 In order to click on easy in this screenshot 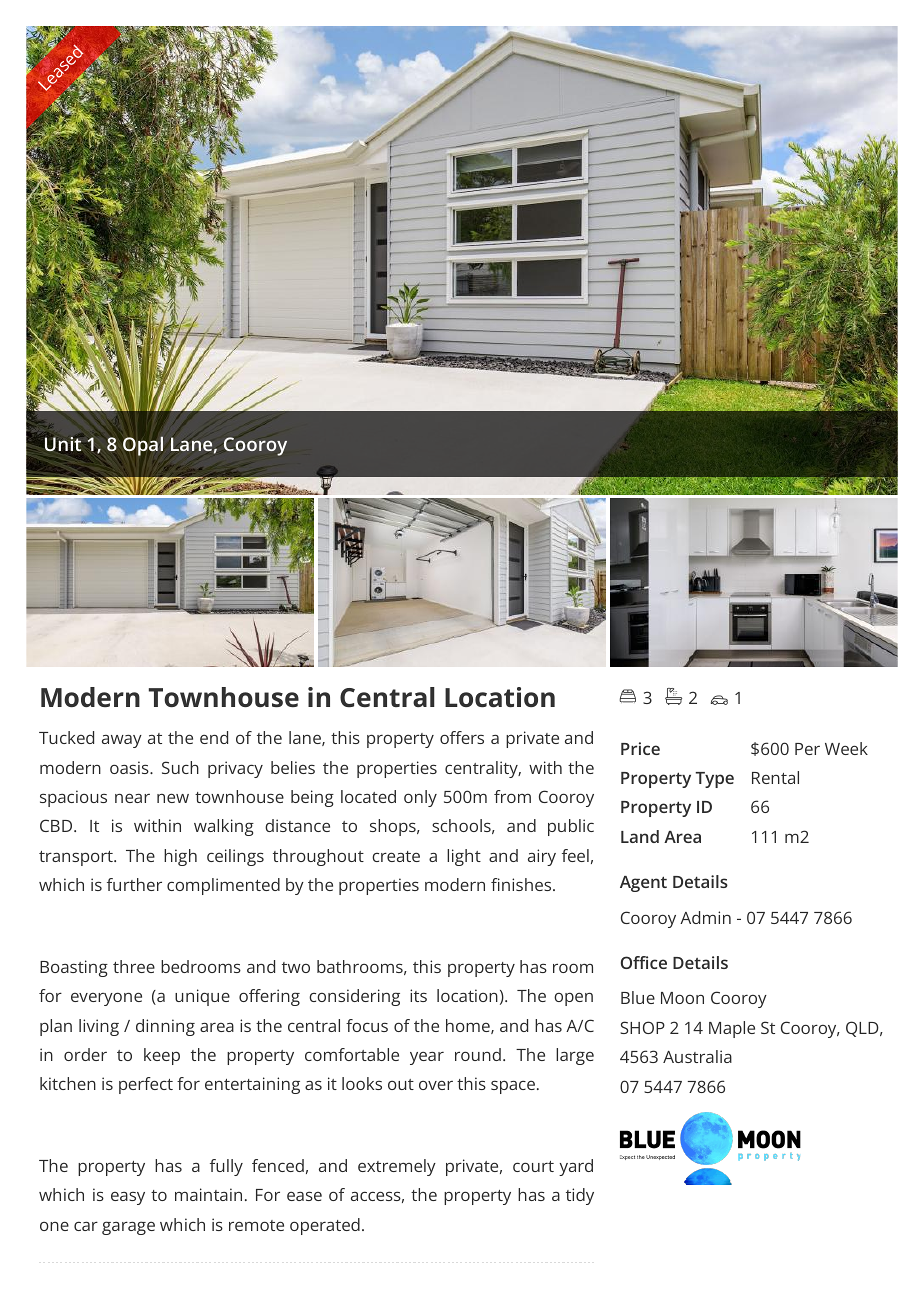, I will do `click(128, 1198)`.
